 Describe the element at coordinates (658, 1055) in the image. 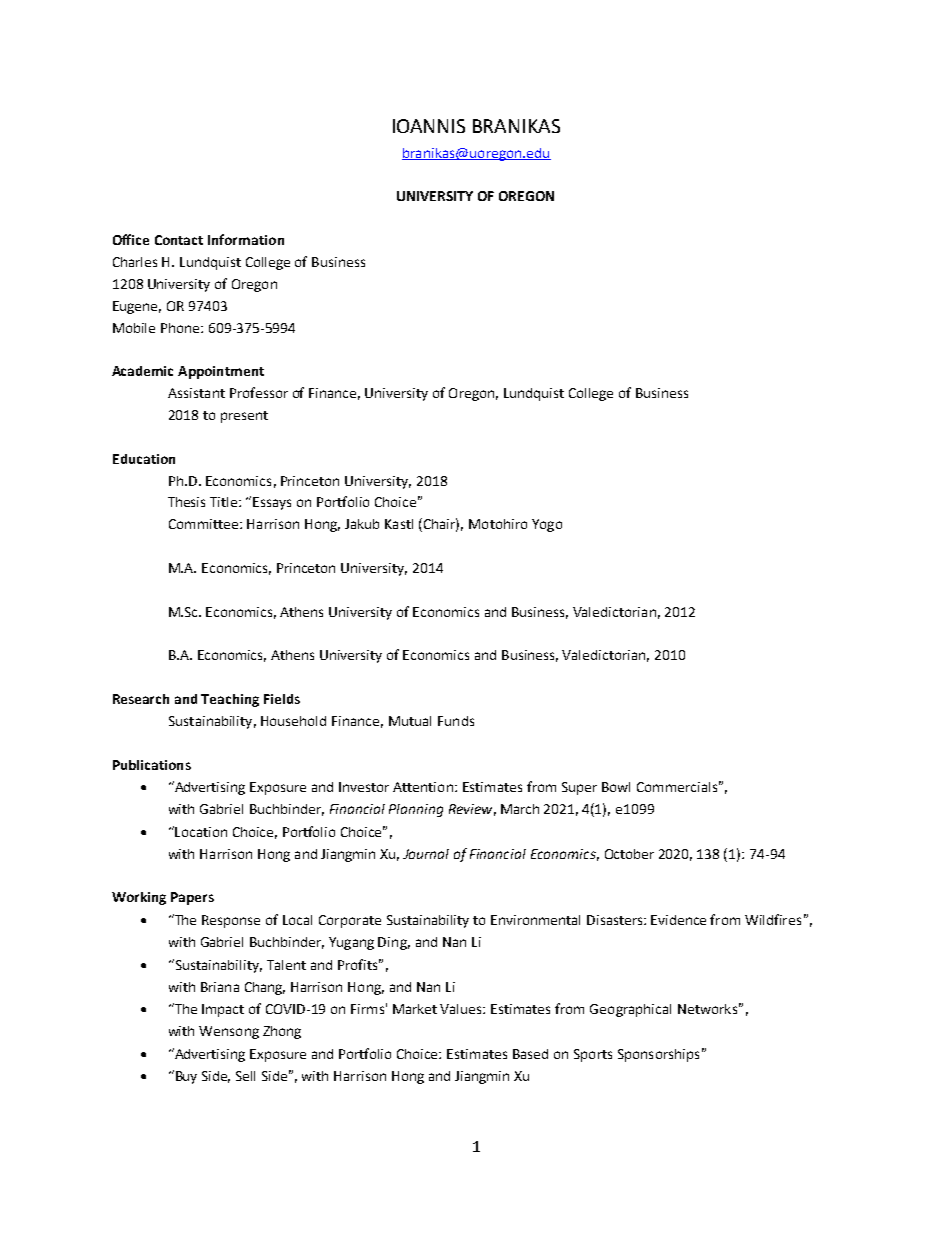

I see `Sponsorships` at that location.
